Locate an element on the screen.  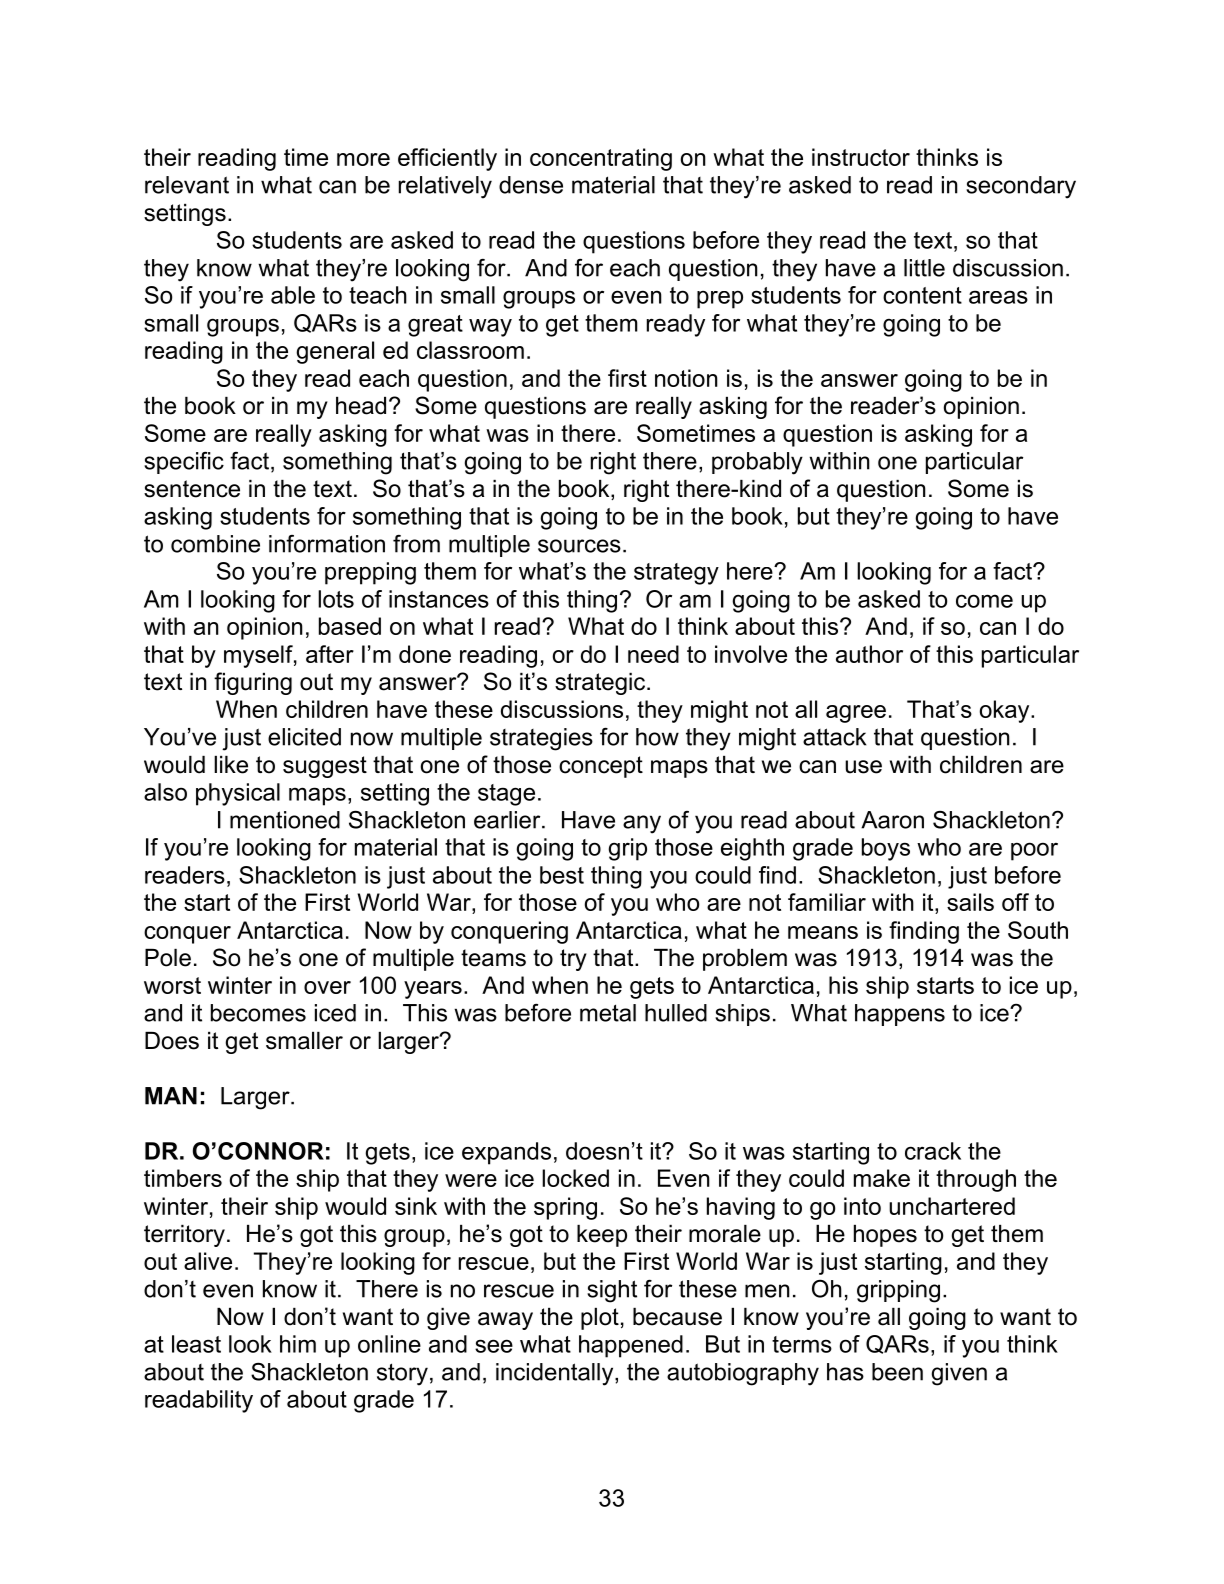
concentrating is located at coordinates (601, 159).
